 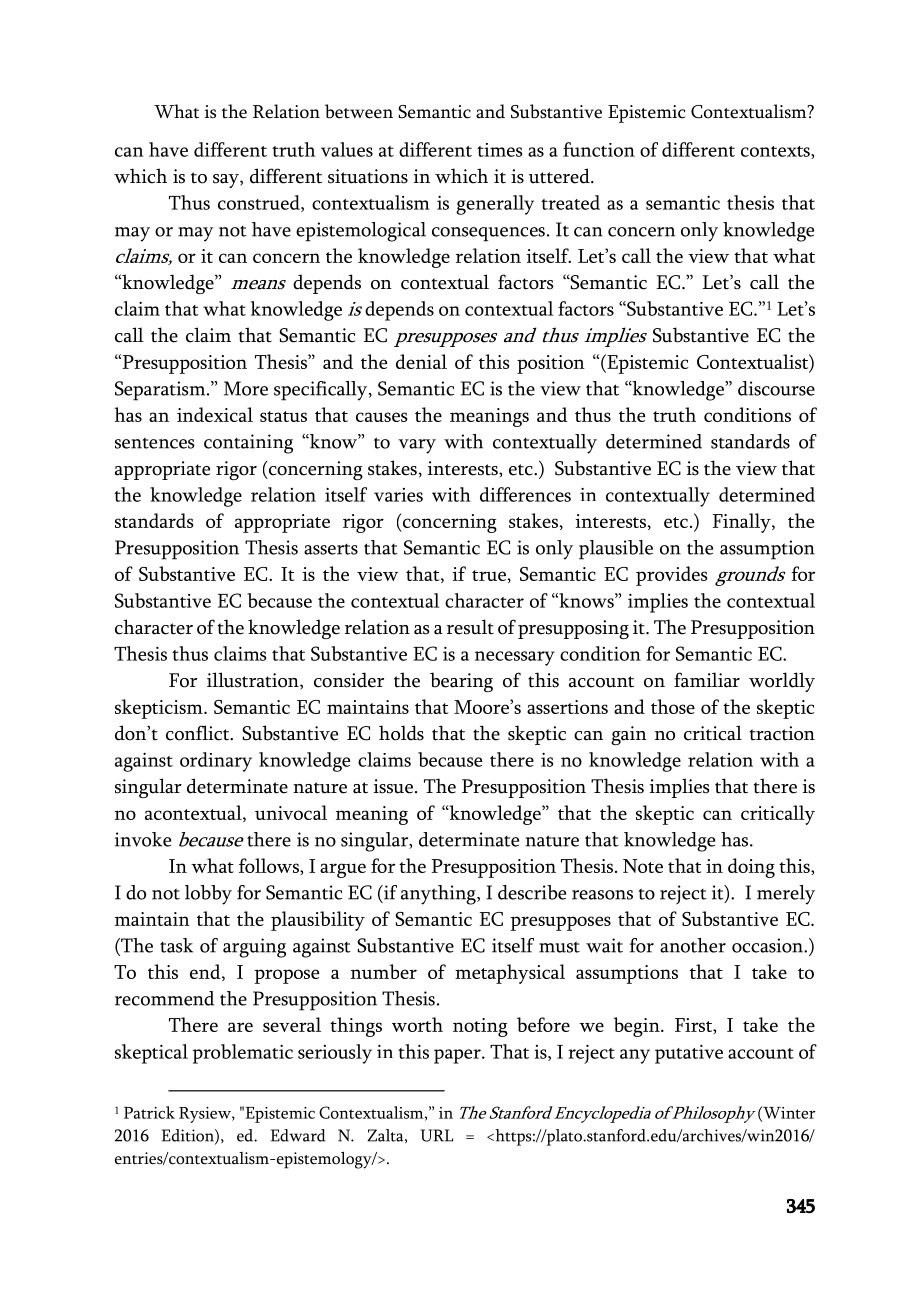 What do you see at coordinates (417, 446) in the screenshot?
I see `vary` at bounding box center [417, 446].
